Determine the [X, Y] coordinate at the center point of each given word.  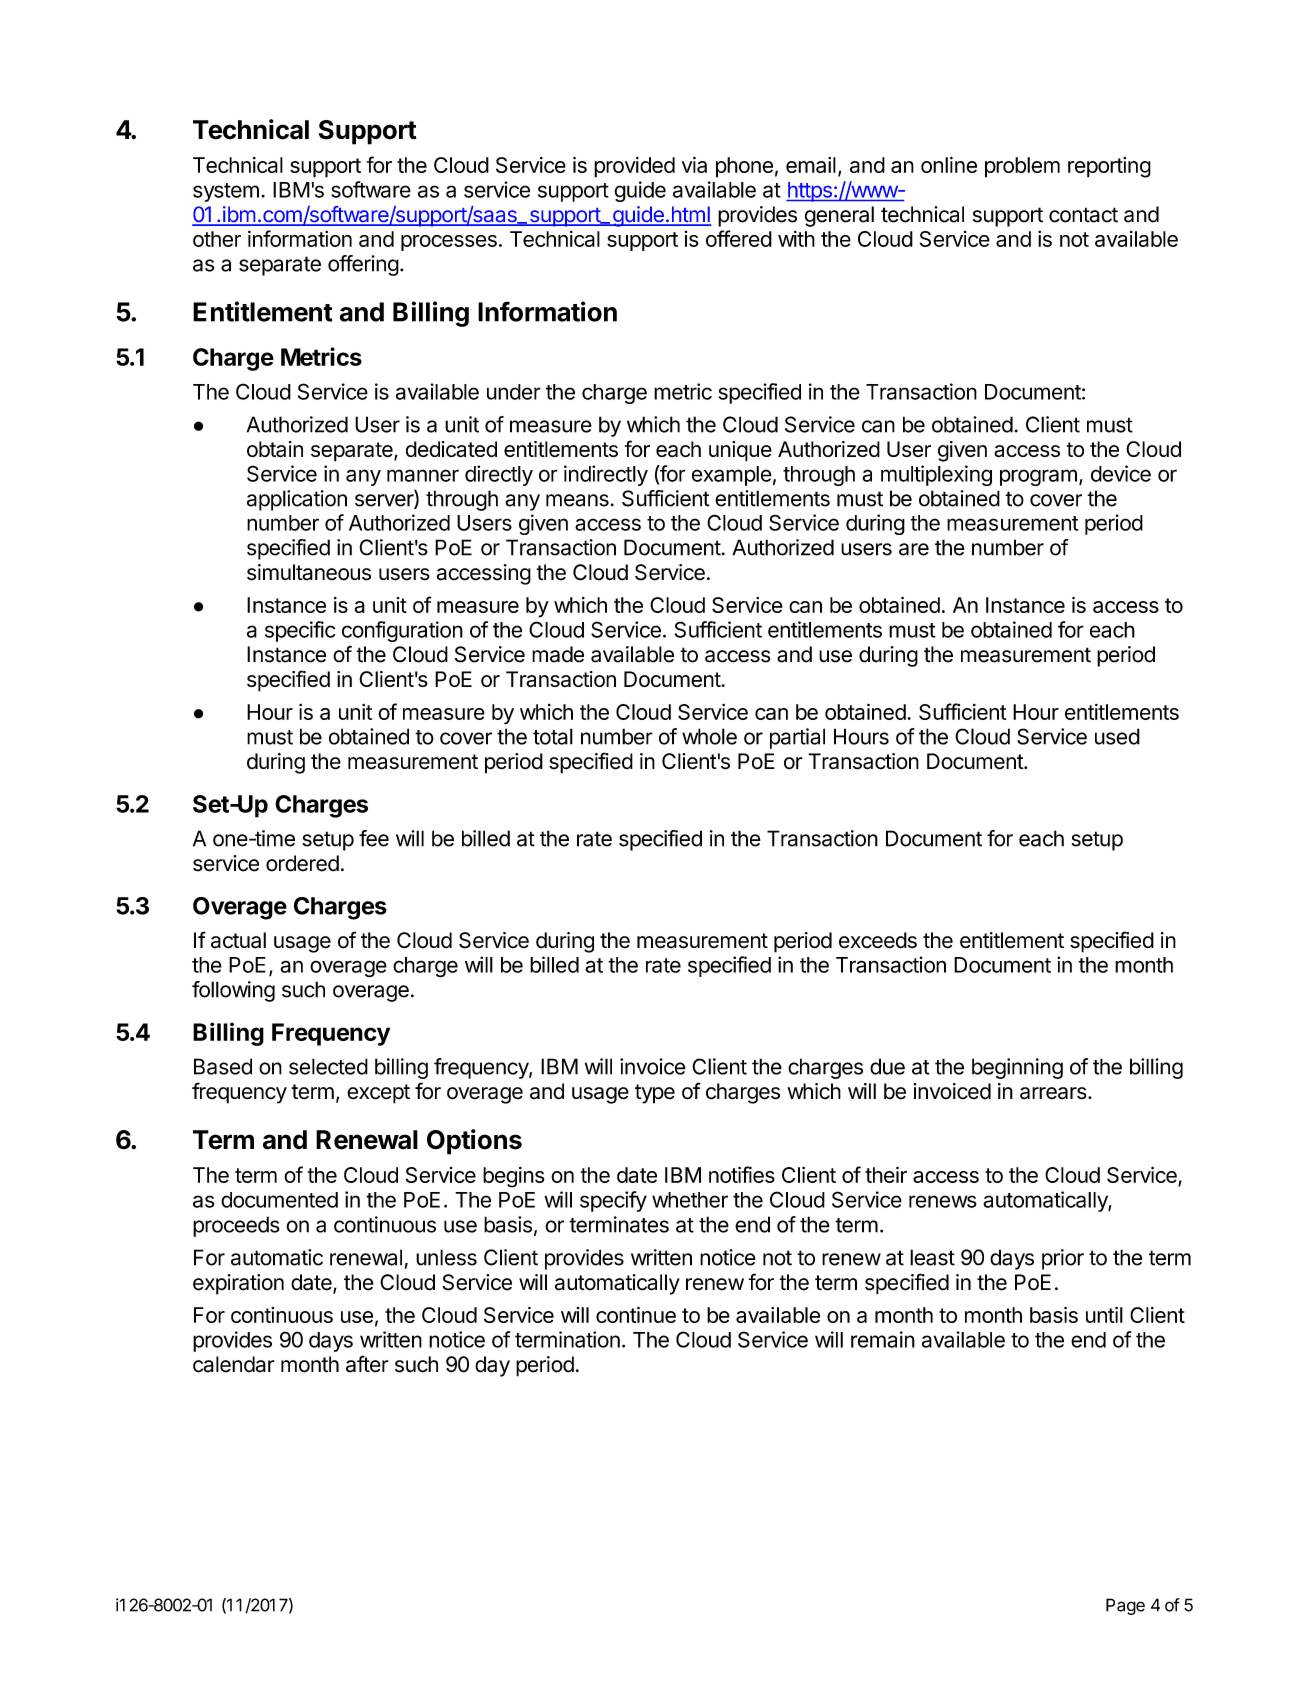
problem [1022, 167]
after [367, 1364]
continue [636, 1315]
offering [363, 265]
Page [1125, 1606]
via [694, 165]
